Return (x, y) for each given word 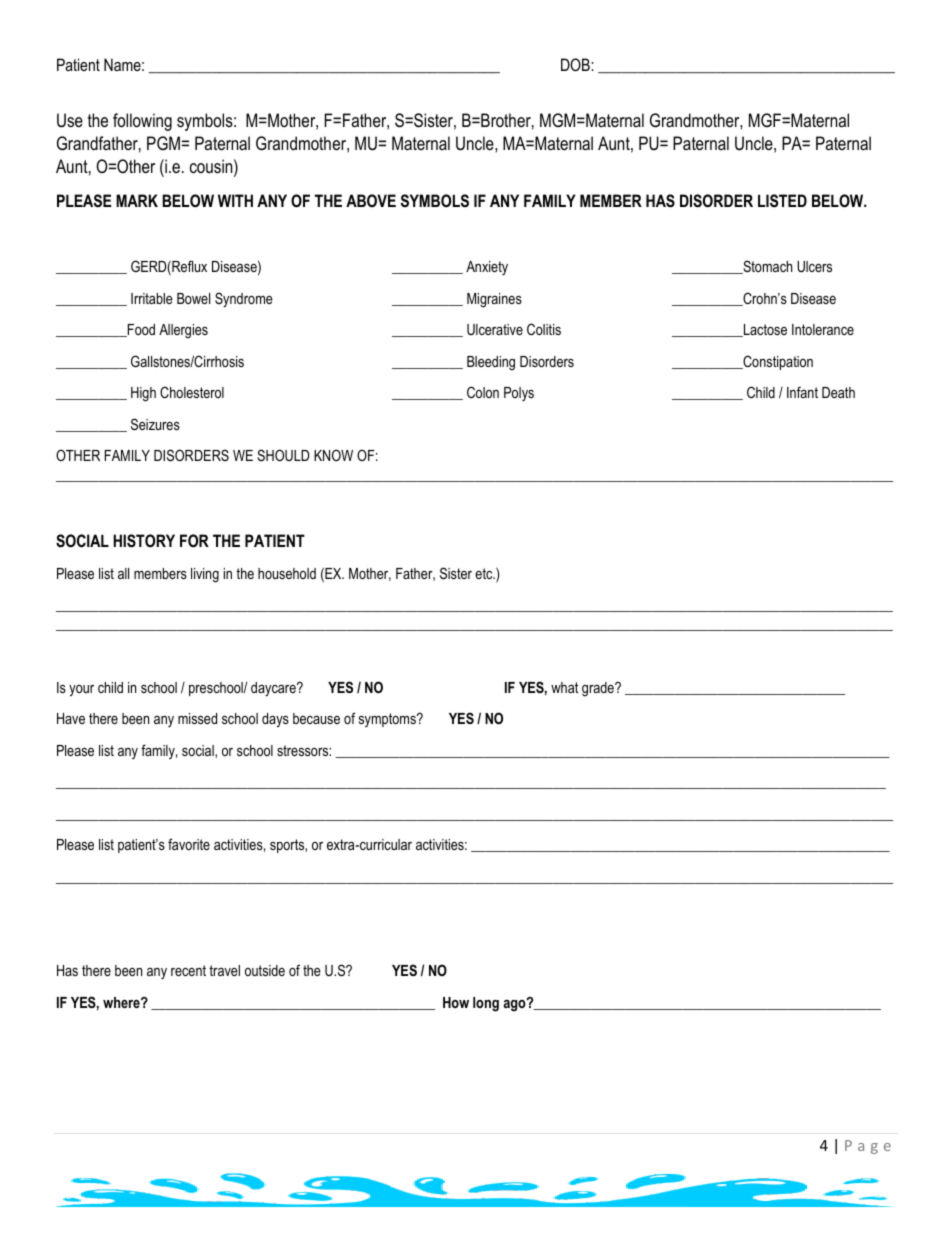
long (486, 1004)
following (142, 122)
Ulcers (814, 266)
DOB (576, 64)
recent (188, 970)
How (456, 1002)
